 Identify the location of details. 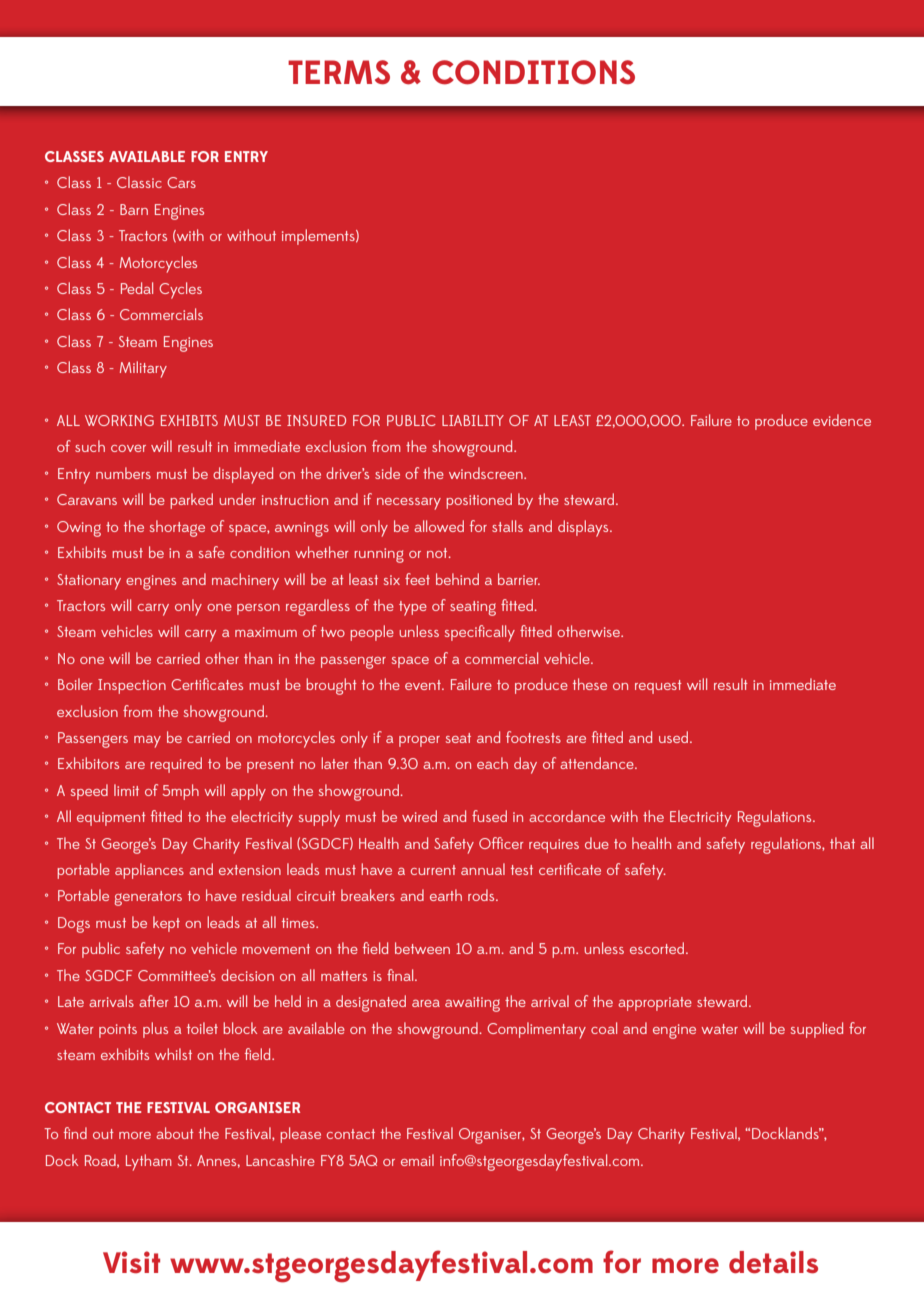
(773, 1262).
